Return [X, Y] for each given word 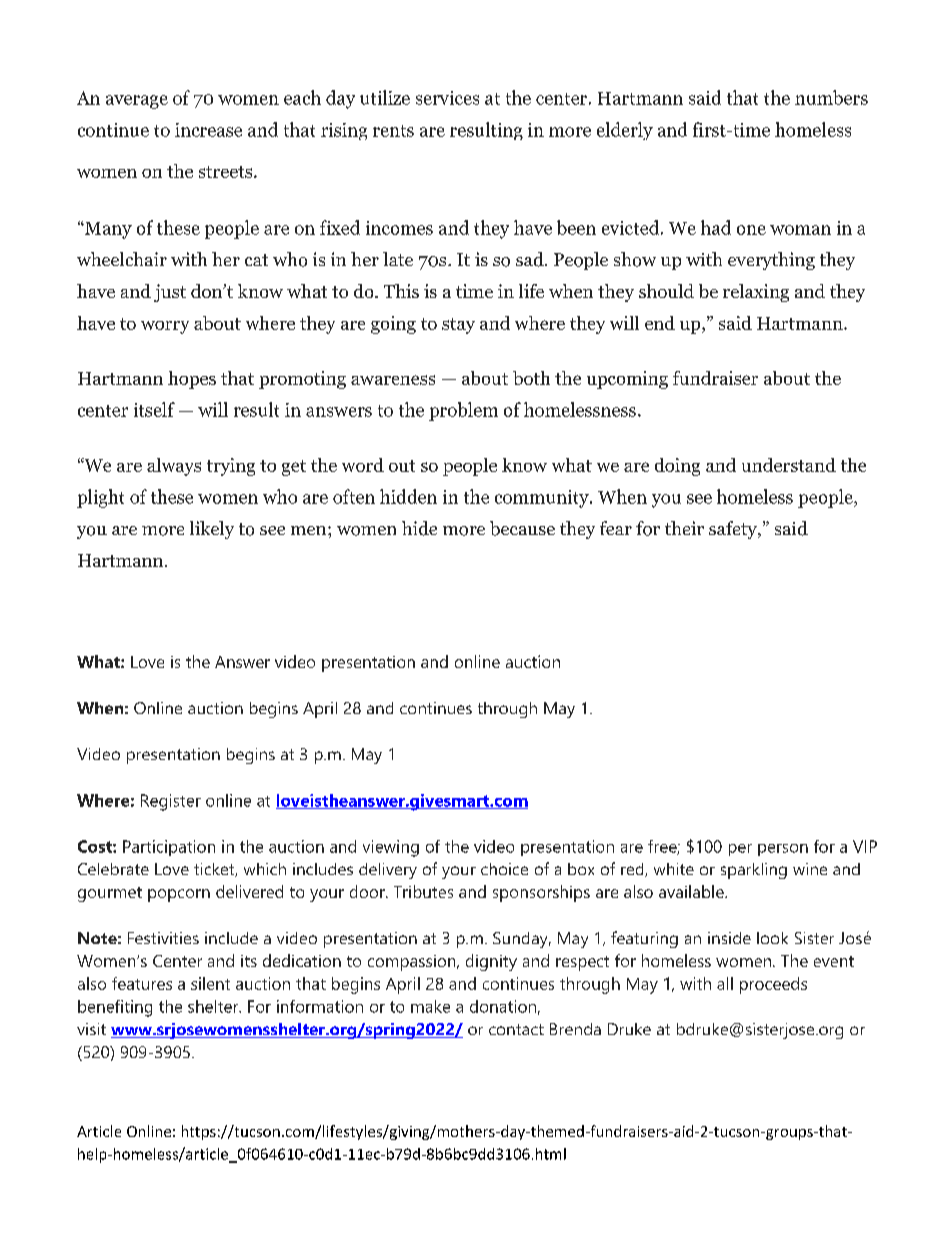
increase [208, 130]
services [447, 98]
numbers [831, 97]
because [522, 528]
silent [210, 983]
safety [734, 530]
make [430, 1006]
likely [212, 530]
